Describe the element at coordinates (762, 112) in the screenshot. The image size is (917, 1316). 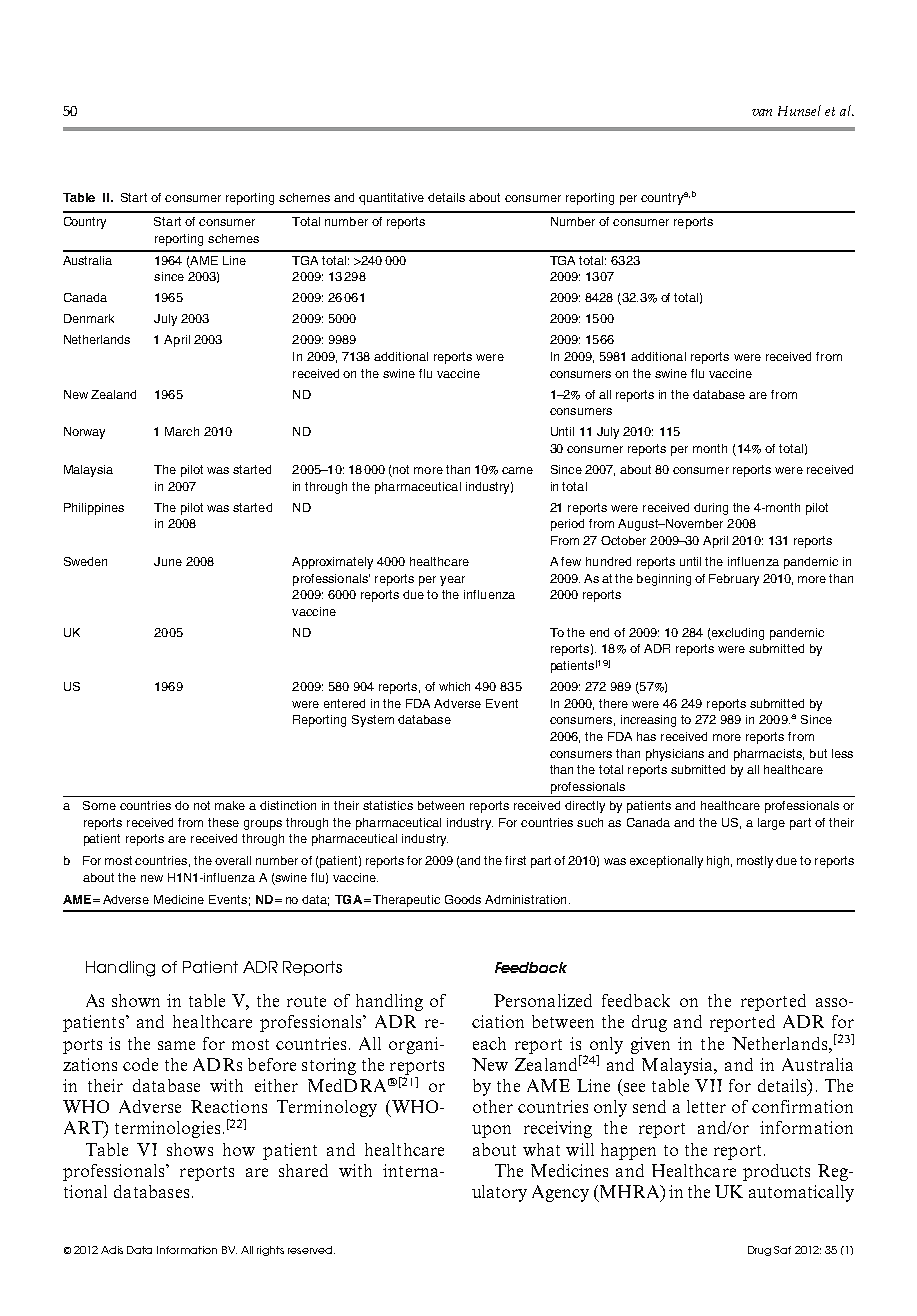
I see `van` at that location.
